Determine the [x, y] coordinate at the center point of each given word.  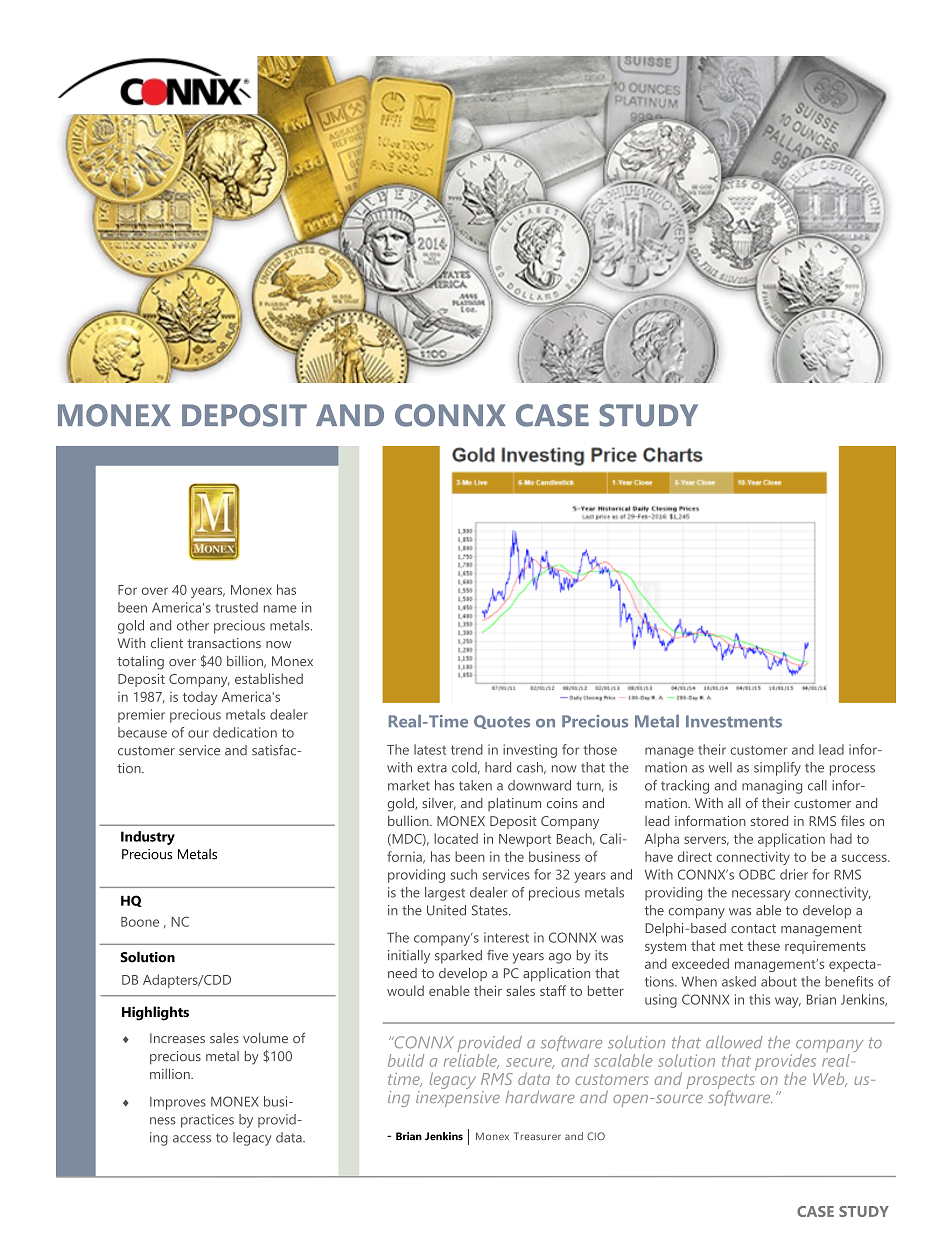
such [464, 874]
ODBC [757, 874]
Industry [148, 838]
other [193, 625]
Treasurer [537, 1136]
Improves [178, 1103]
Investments [734, 721]
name [280, 609]
